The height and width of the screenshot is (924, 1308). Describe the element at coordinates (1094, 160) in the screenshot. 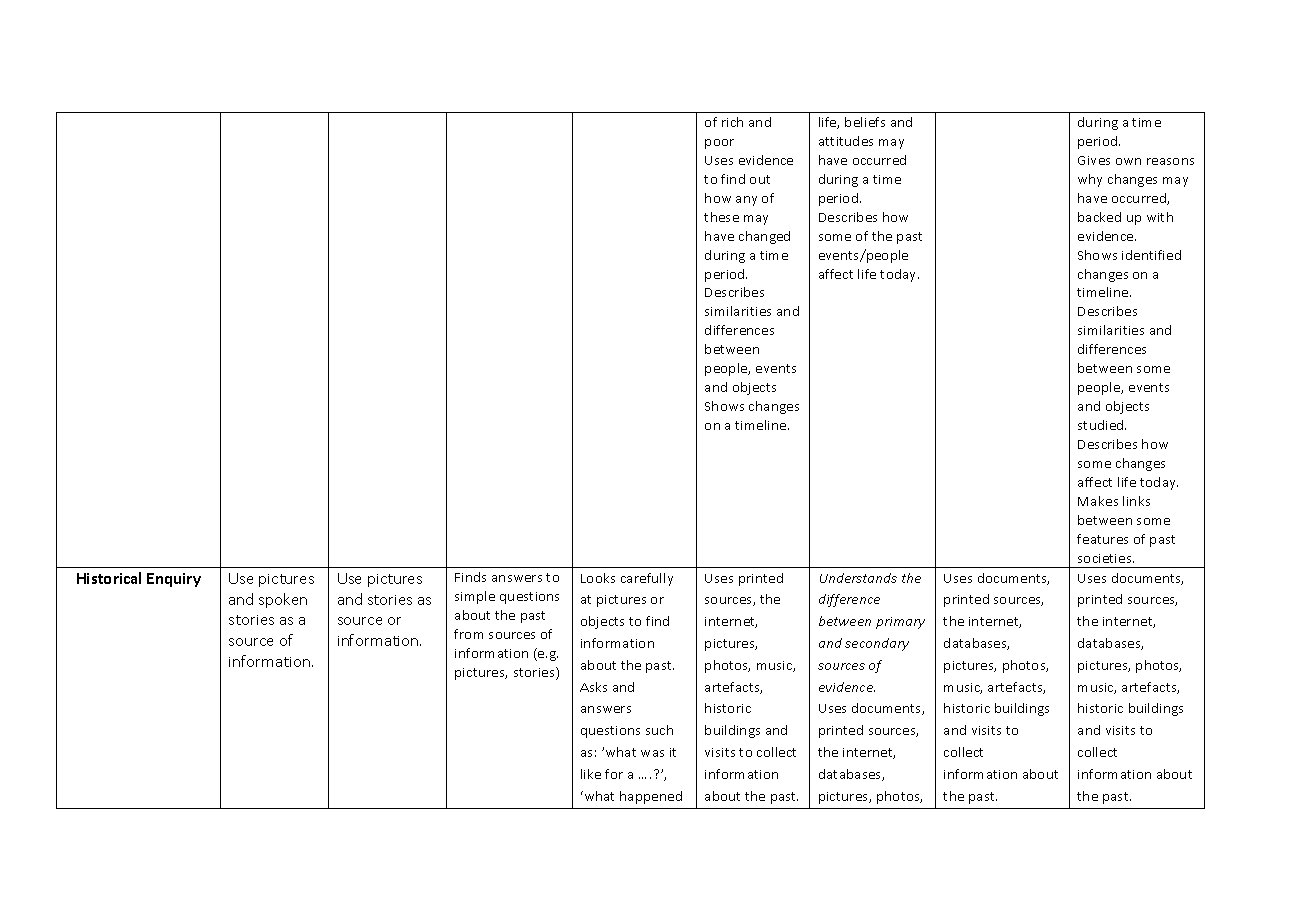

I see `Gives` at that location.
